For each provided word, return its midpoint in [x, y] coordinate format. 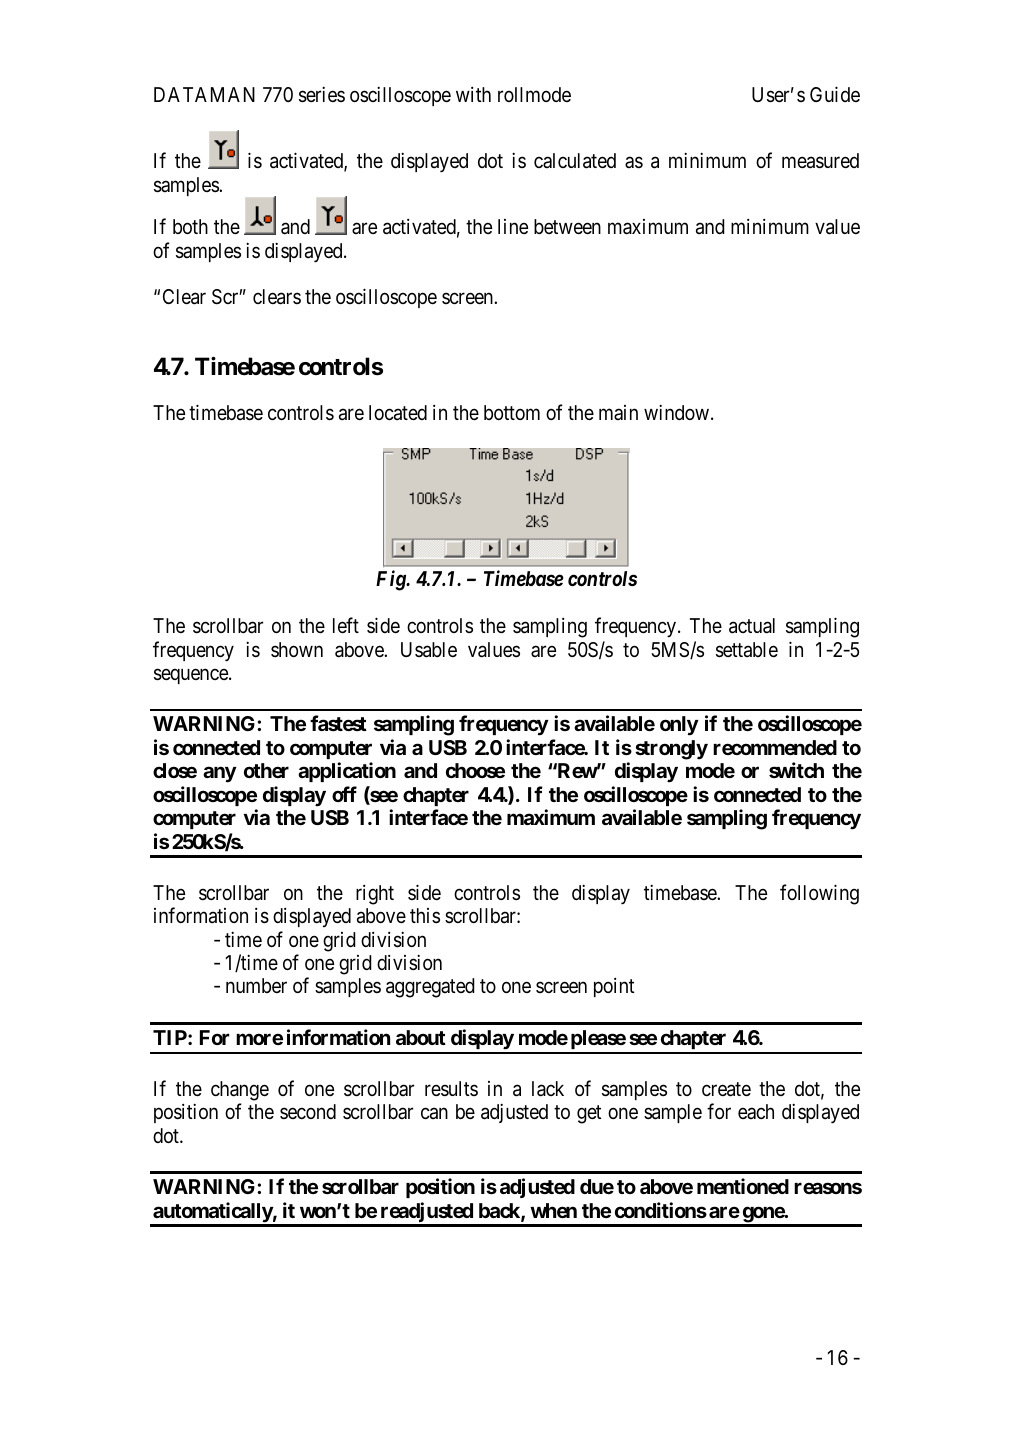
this [425, 915]
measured [820, 161]
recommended [775, 747]
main [618, 412]
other [266, 770]
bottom [512, 412]
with [473, 94]
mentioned [743, 1186]
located [398, 413]
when [553, 1210]
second [308, 1111]
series [322, 94]
